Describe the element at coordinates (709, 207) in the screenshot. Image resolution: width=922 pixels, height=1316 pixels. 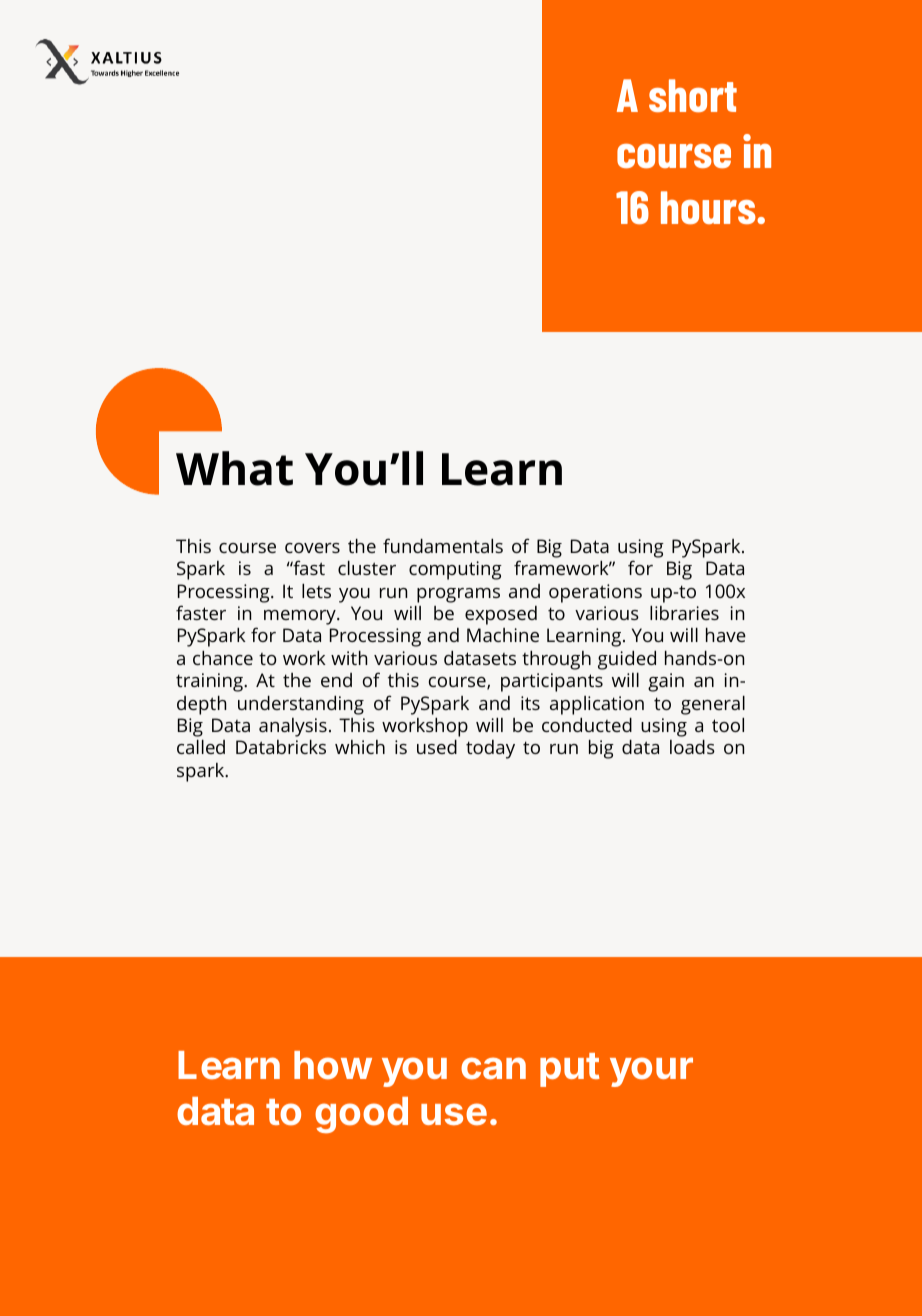
I see `hours` at that location.
